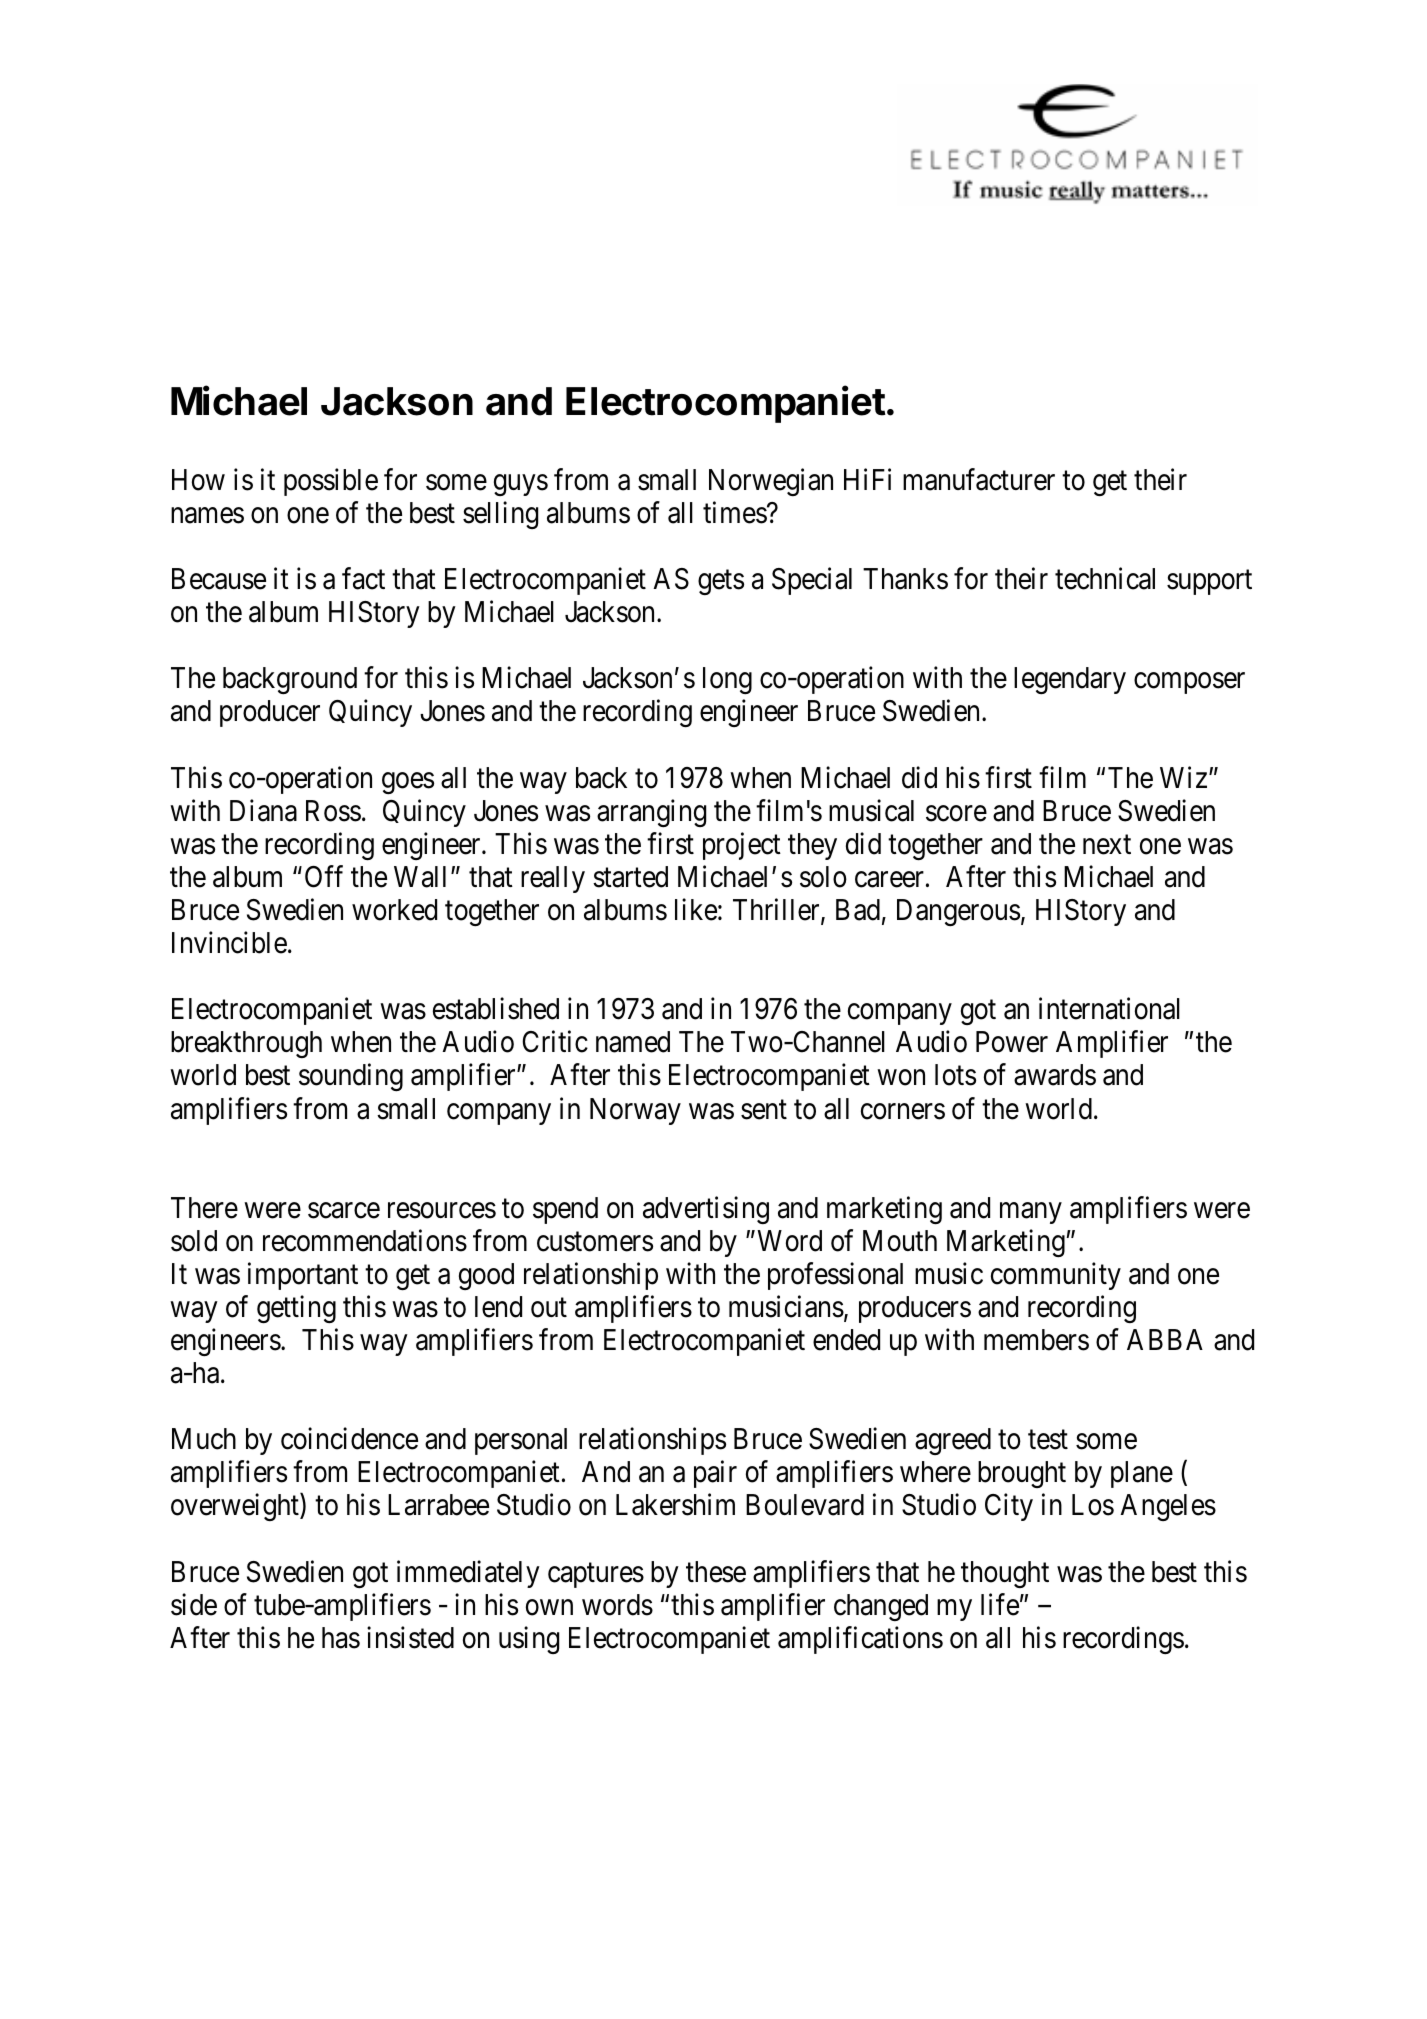 The width and height of the screenshot is (1427, 2019). I want to click on technical, so click(1105, 578).
